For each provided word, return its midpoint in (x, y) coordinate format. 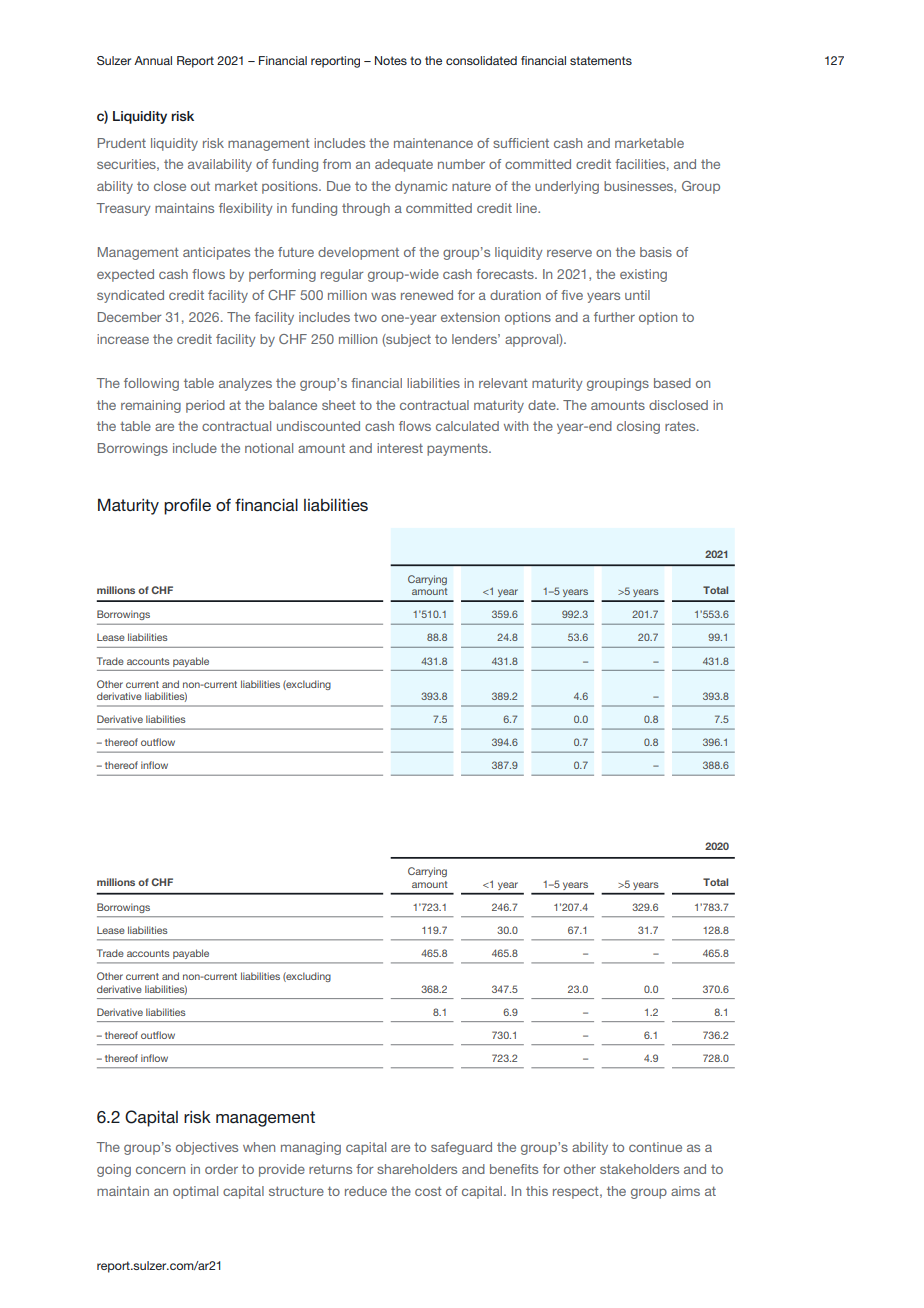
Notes (391, 60)
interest (400, 448)
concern (160, 1170)
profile (187, 506)
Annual (153, 60)
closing (638, 427)
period (205, 406)
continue (655, 1147)
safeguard (461, 1148)
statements (601, 60)
